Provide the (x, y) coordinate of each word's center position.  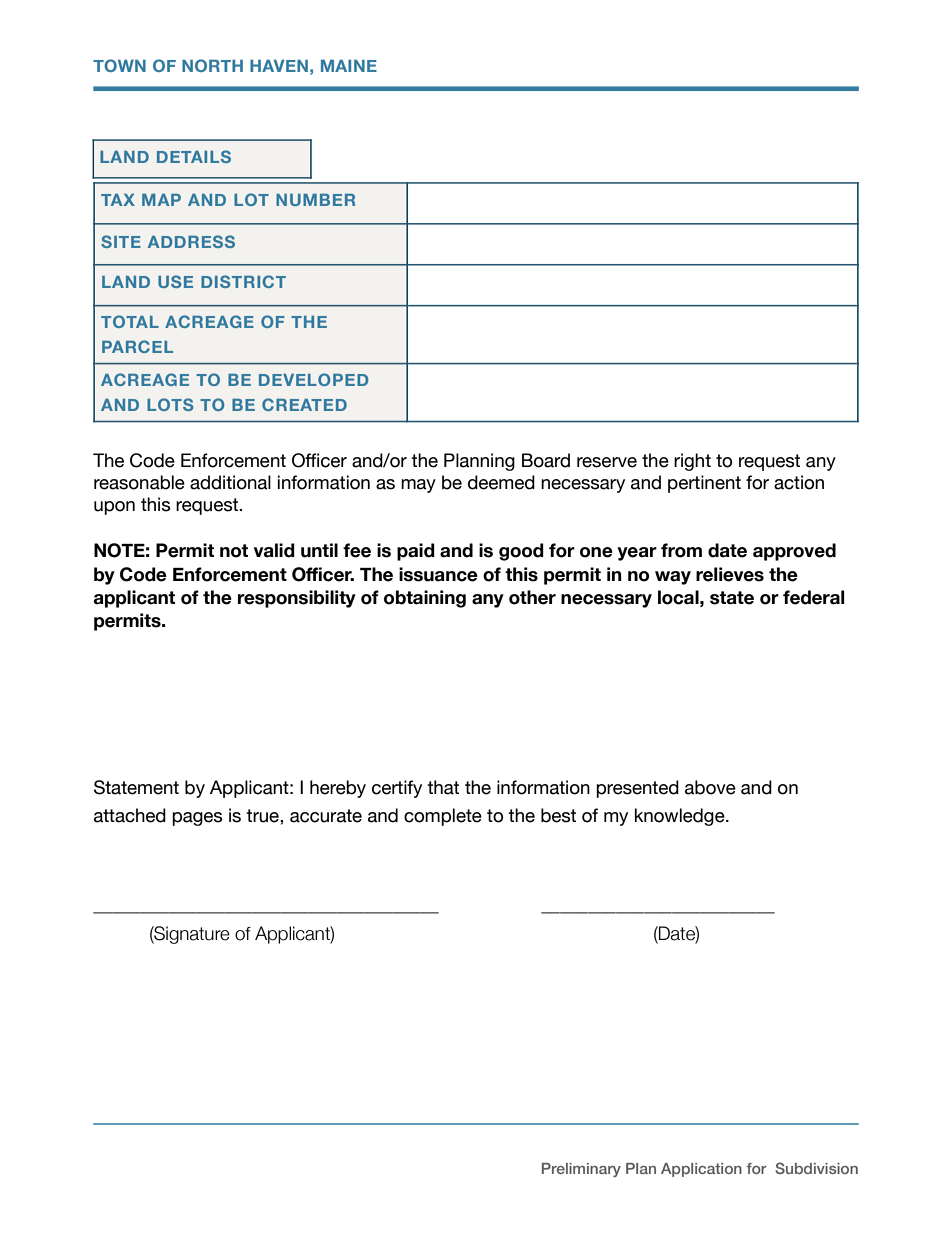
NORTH (212, 65)
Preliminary (581, 1170)
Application (701, 1170)
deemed (501, 482)
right (692, 462)
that (443, 787)
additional (230, 482)
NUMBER (315, 200)
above (710, 787)
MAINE (349, 65)
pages (197, 819)
